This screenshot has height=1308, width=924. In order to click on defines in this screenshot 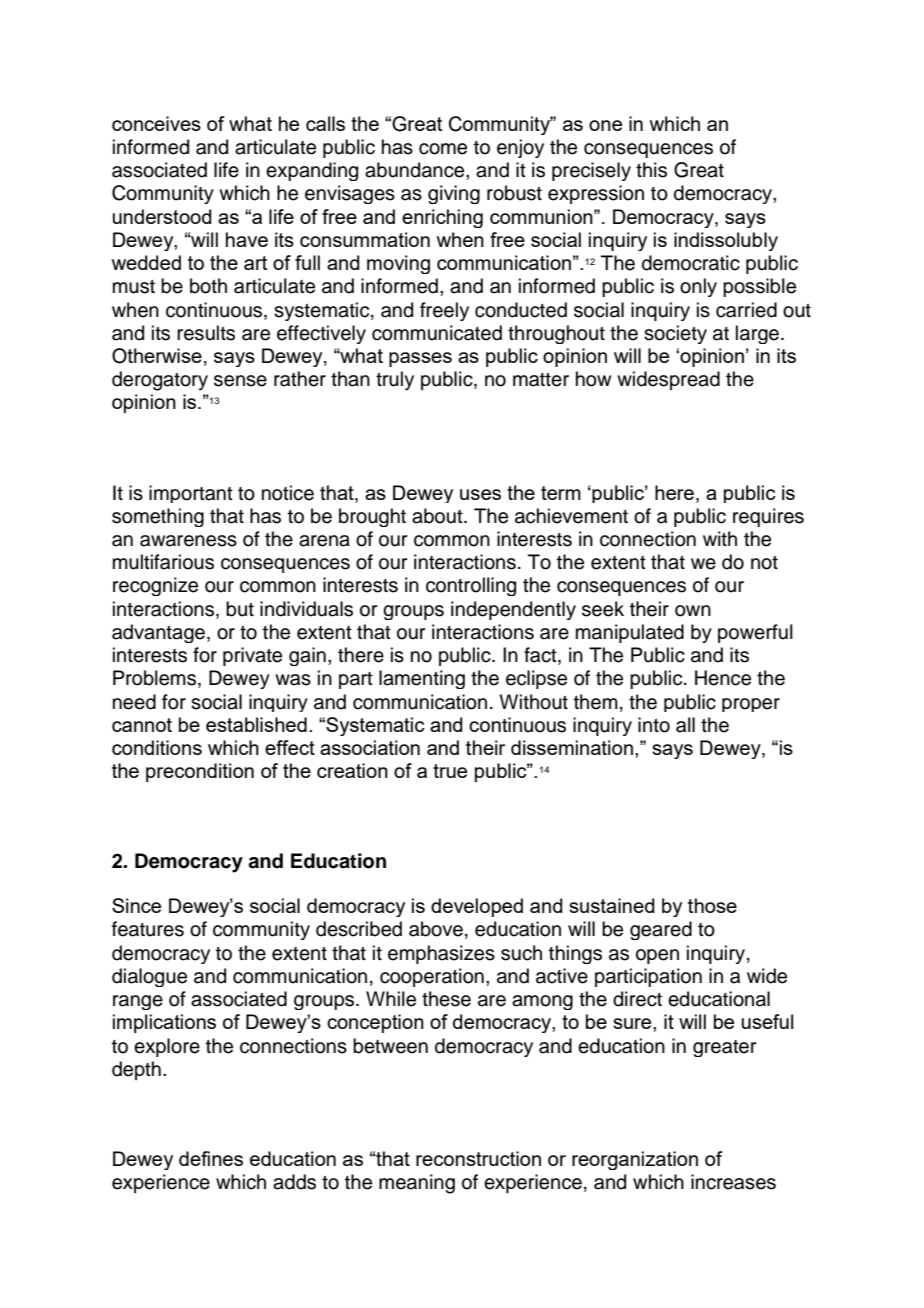, I will do `click(211, 1158)`.
